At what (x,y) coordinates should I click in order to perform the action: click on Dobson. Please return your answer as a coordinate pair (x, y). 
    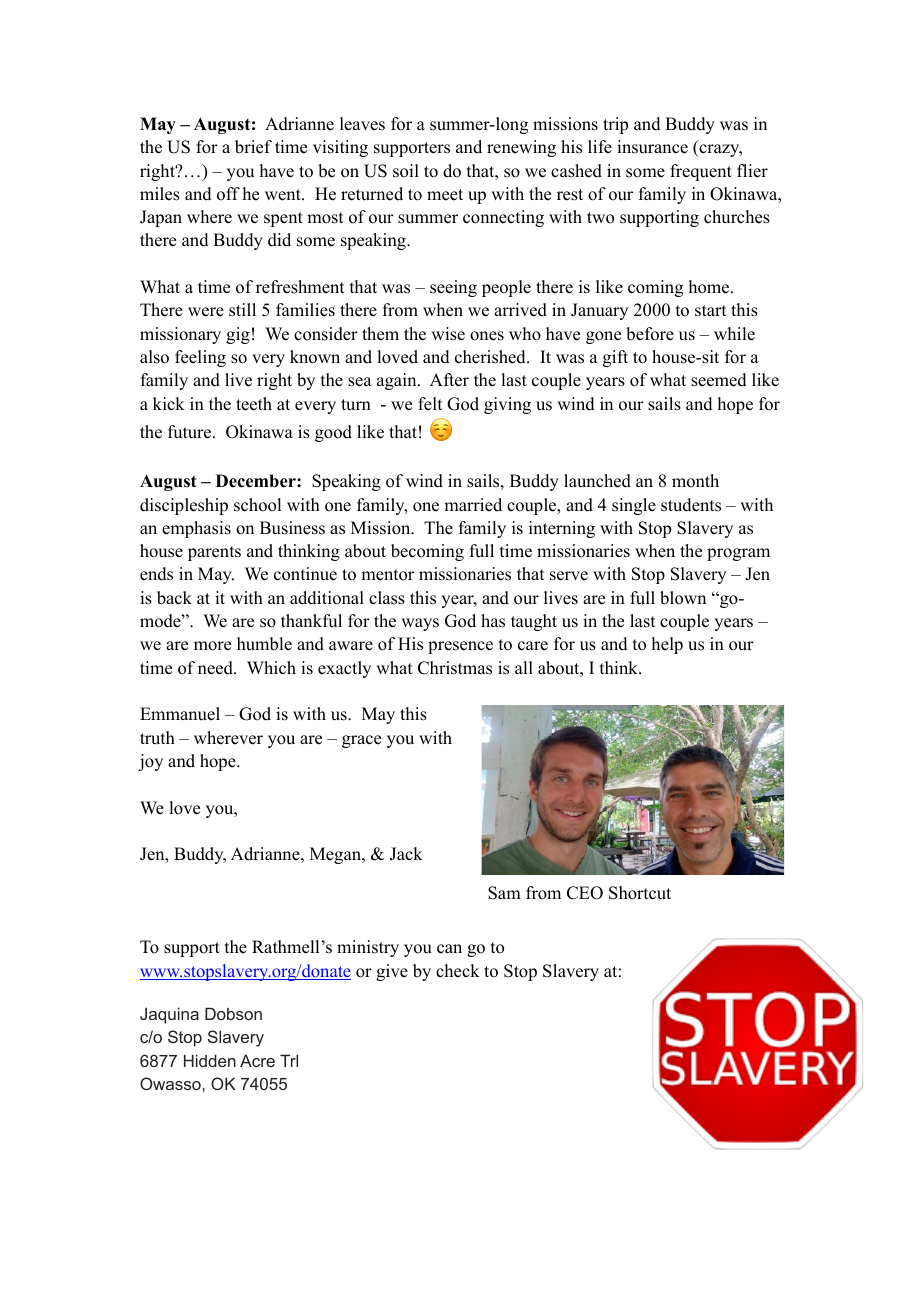
    Looking at the image, I should click on (233, 1013).
